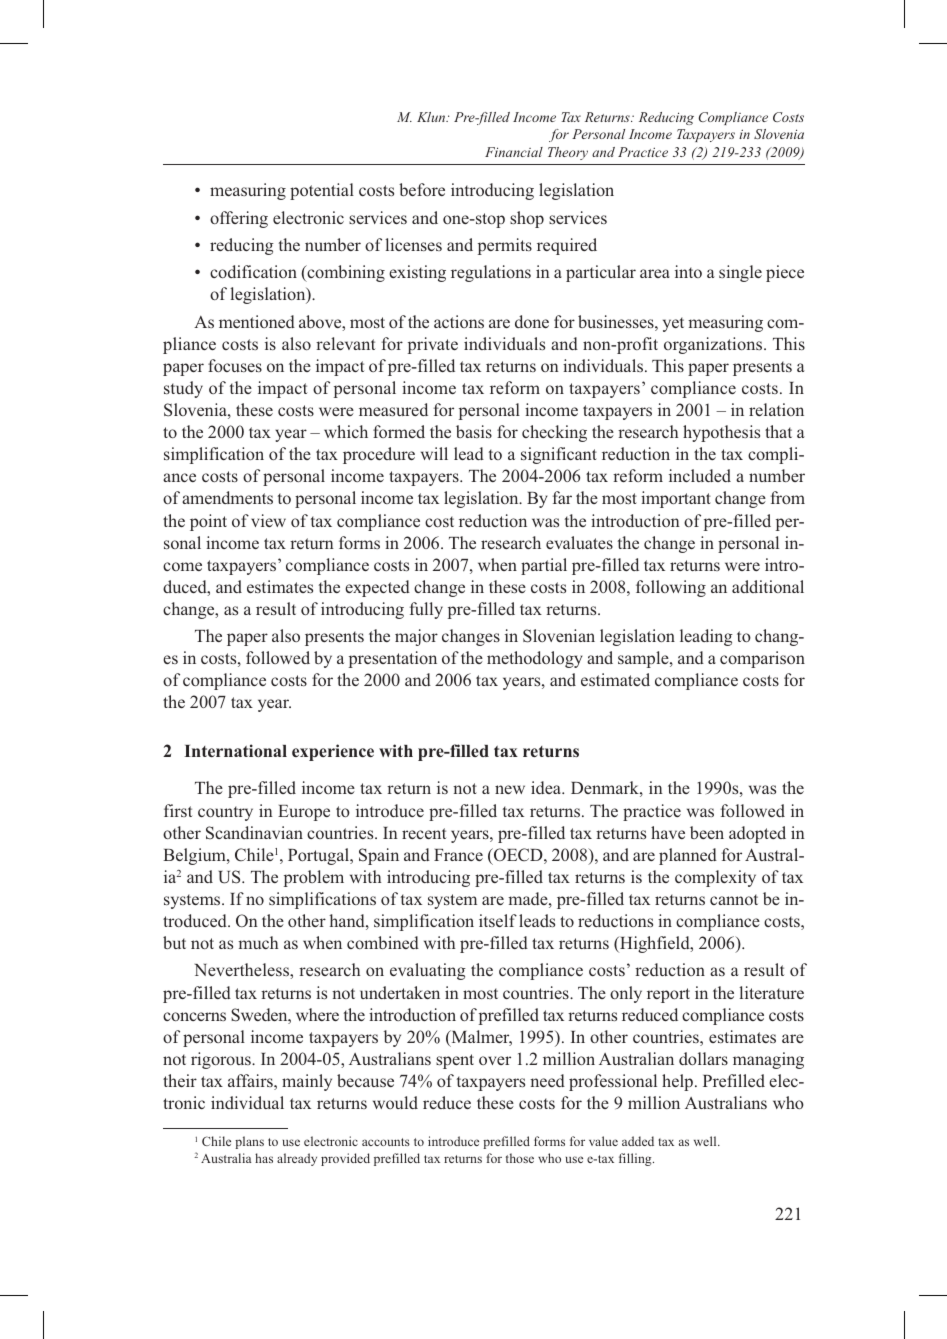  I want to click on into, so click(688, 271).
